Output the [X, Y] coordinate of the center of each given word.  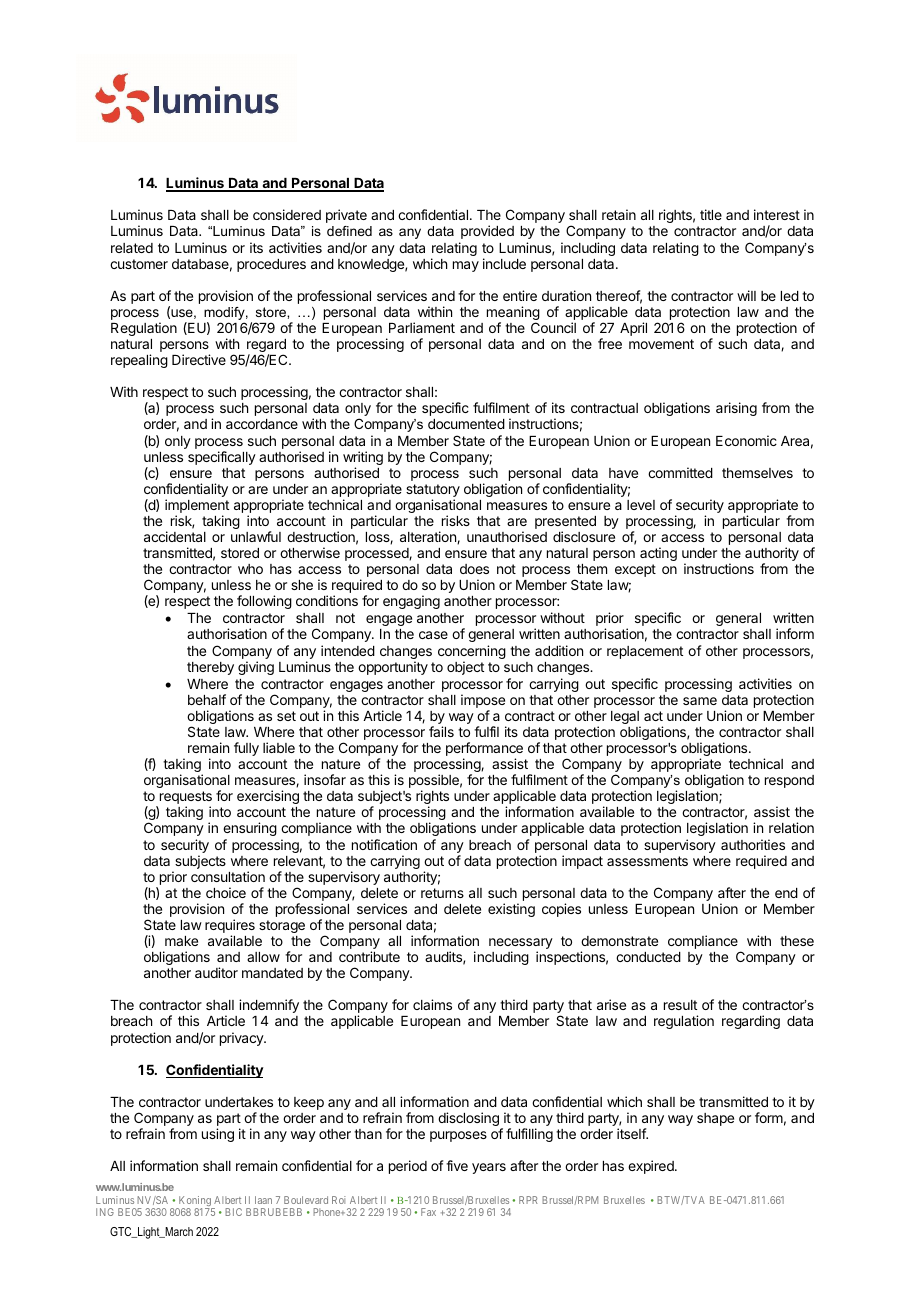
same [700, 701]
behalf [207, 699]
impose [483, 702]
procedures [271, 265]
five [457, 1165]
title [711, 214]
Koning [195, 1202]
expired [652, 1167]
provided [487, 232]
